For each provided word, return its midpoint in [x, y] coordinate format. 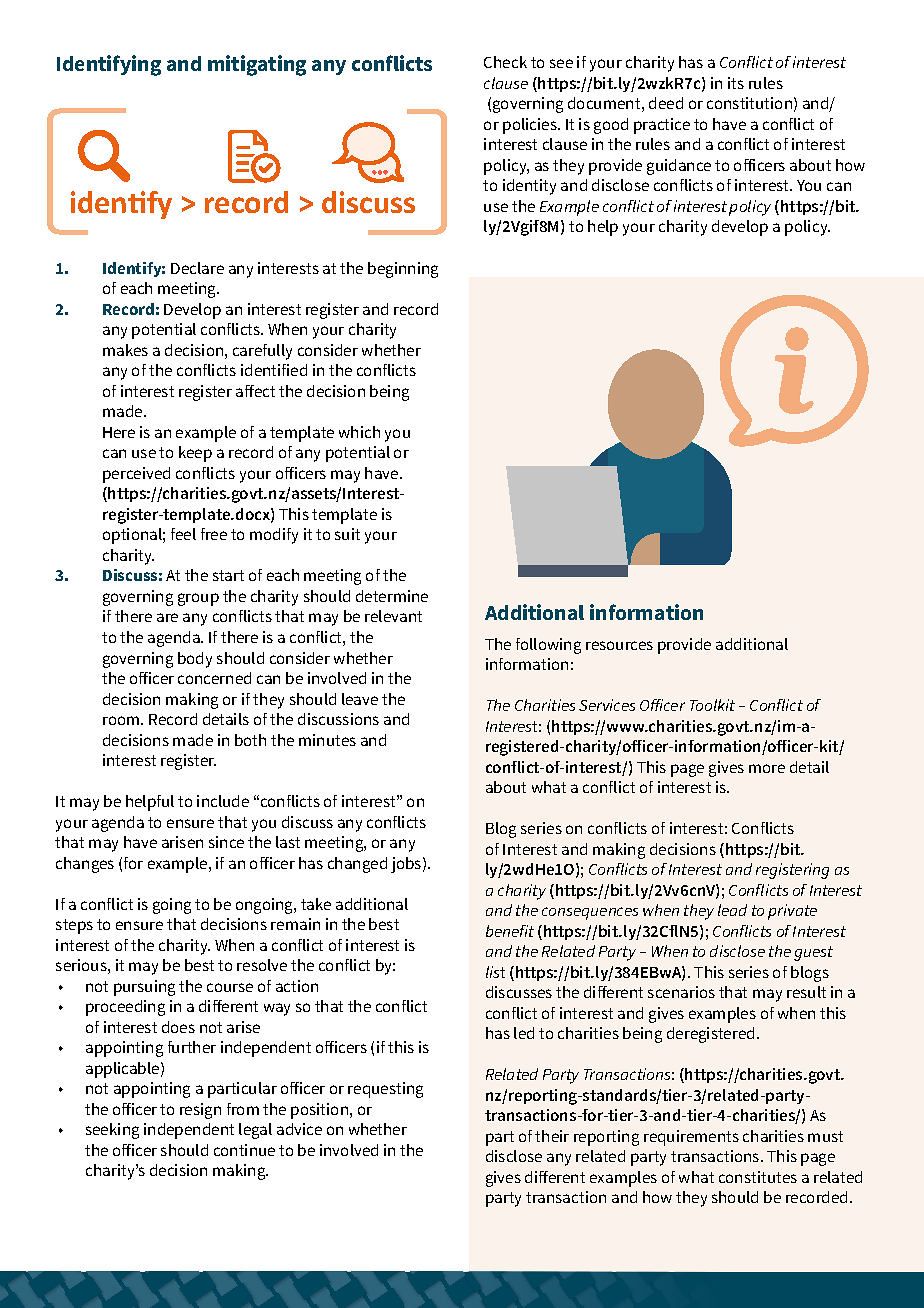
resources [619, 645]
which [359, 432]
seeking [112, 1131]
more [767, 768]
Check [505, 62]
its [736, 83]
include [223, 801]
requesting [385, 1090]
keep [195, 454]
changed [357, 865]
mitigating [257, 65]
